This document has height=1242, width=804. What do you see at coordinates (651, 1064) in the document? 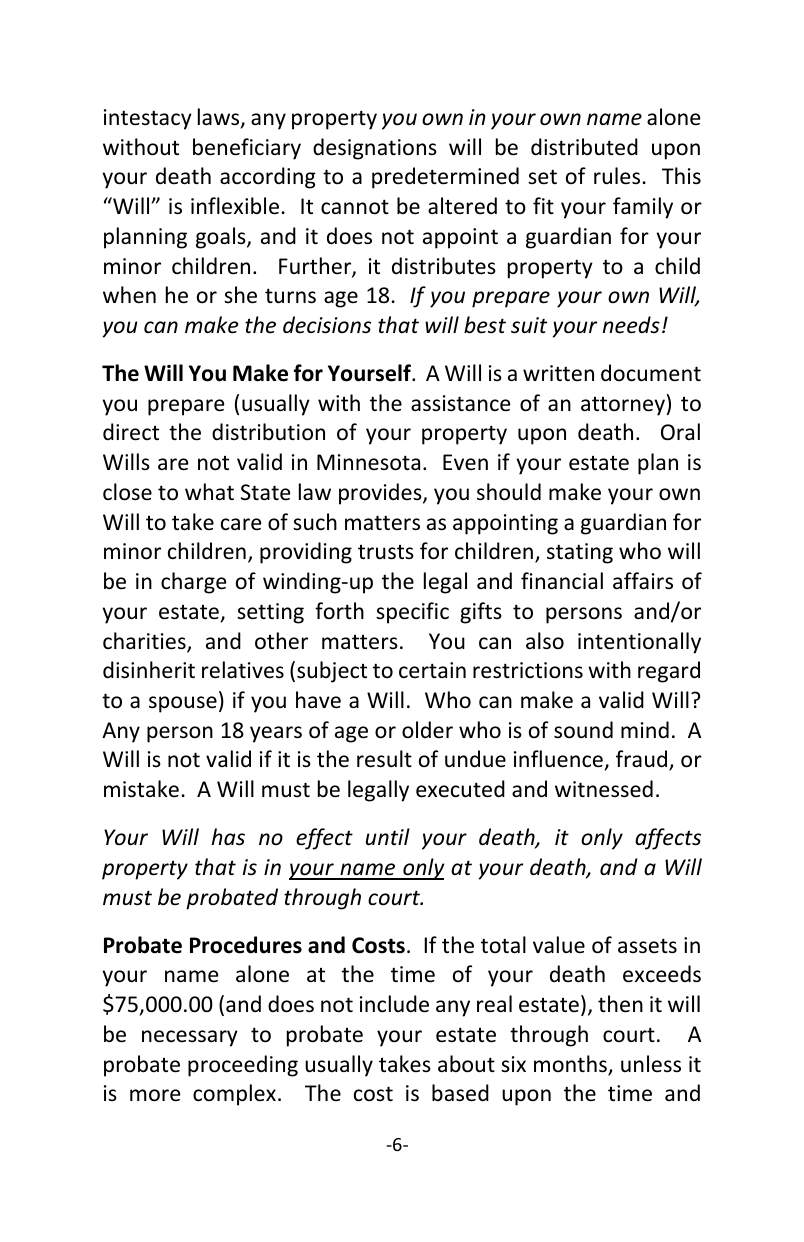
I see `unless` at bounding box center [651, 1064].
